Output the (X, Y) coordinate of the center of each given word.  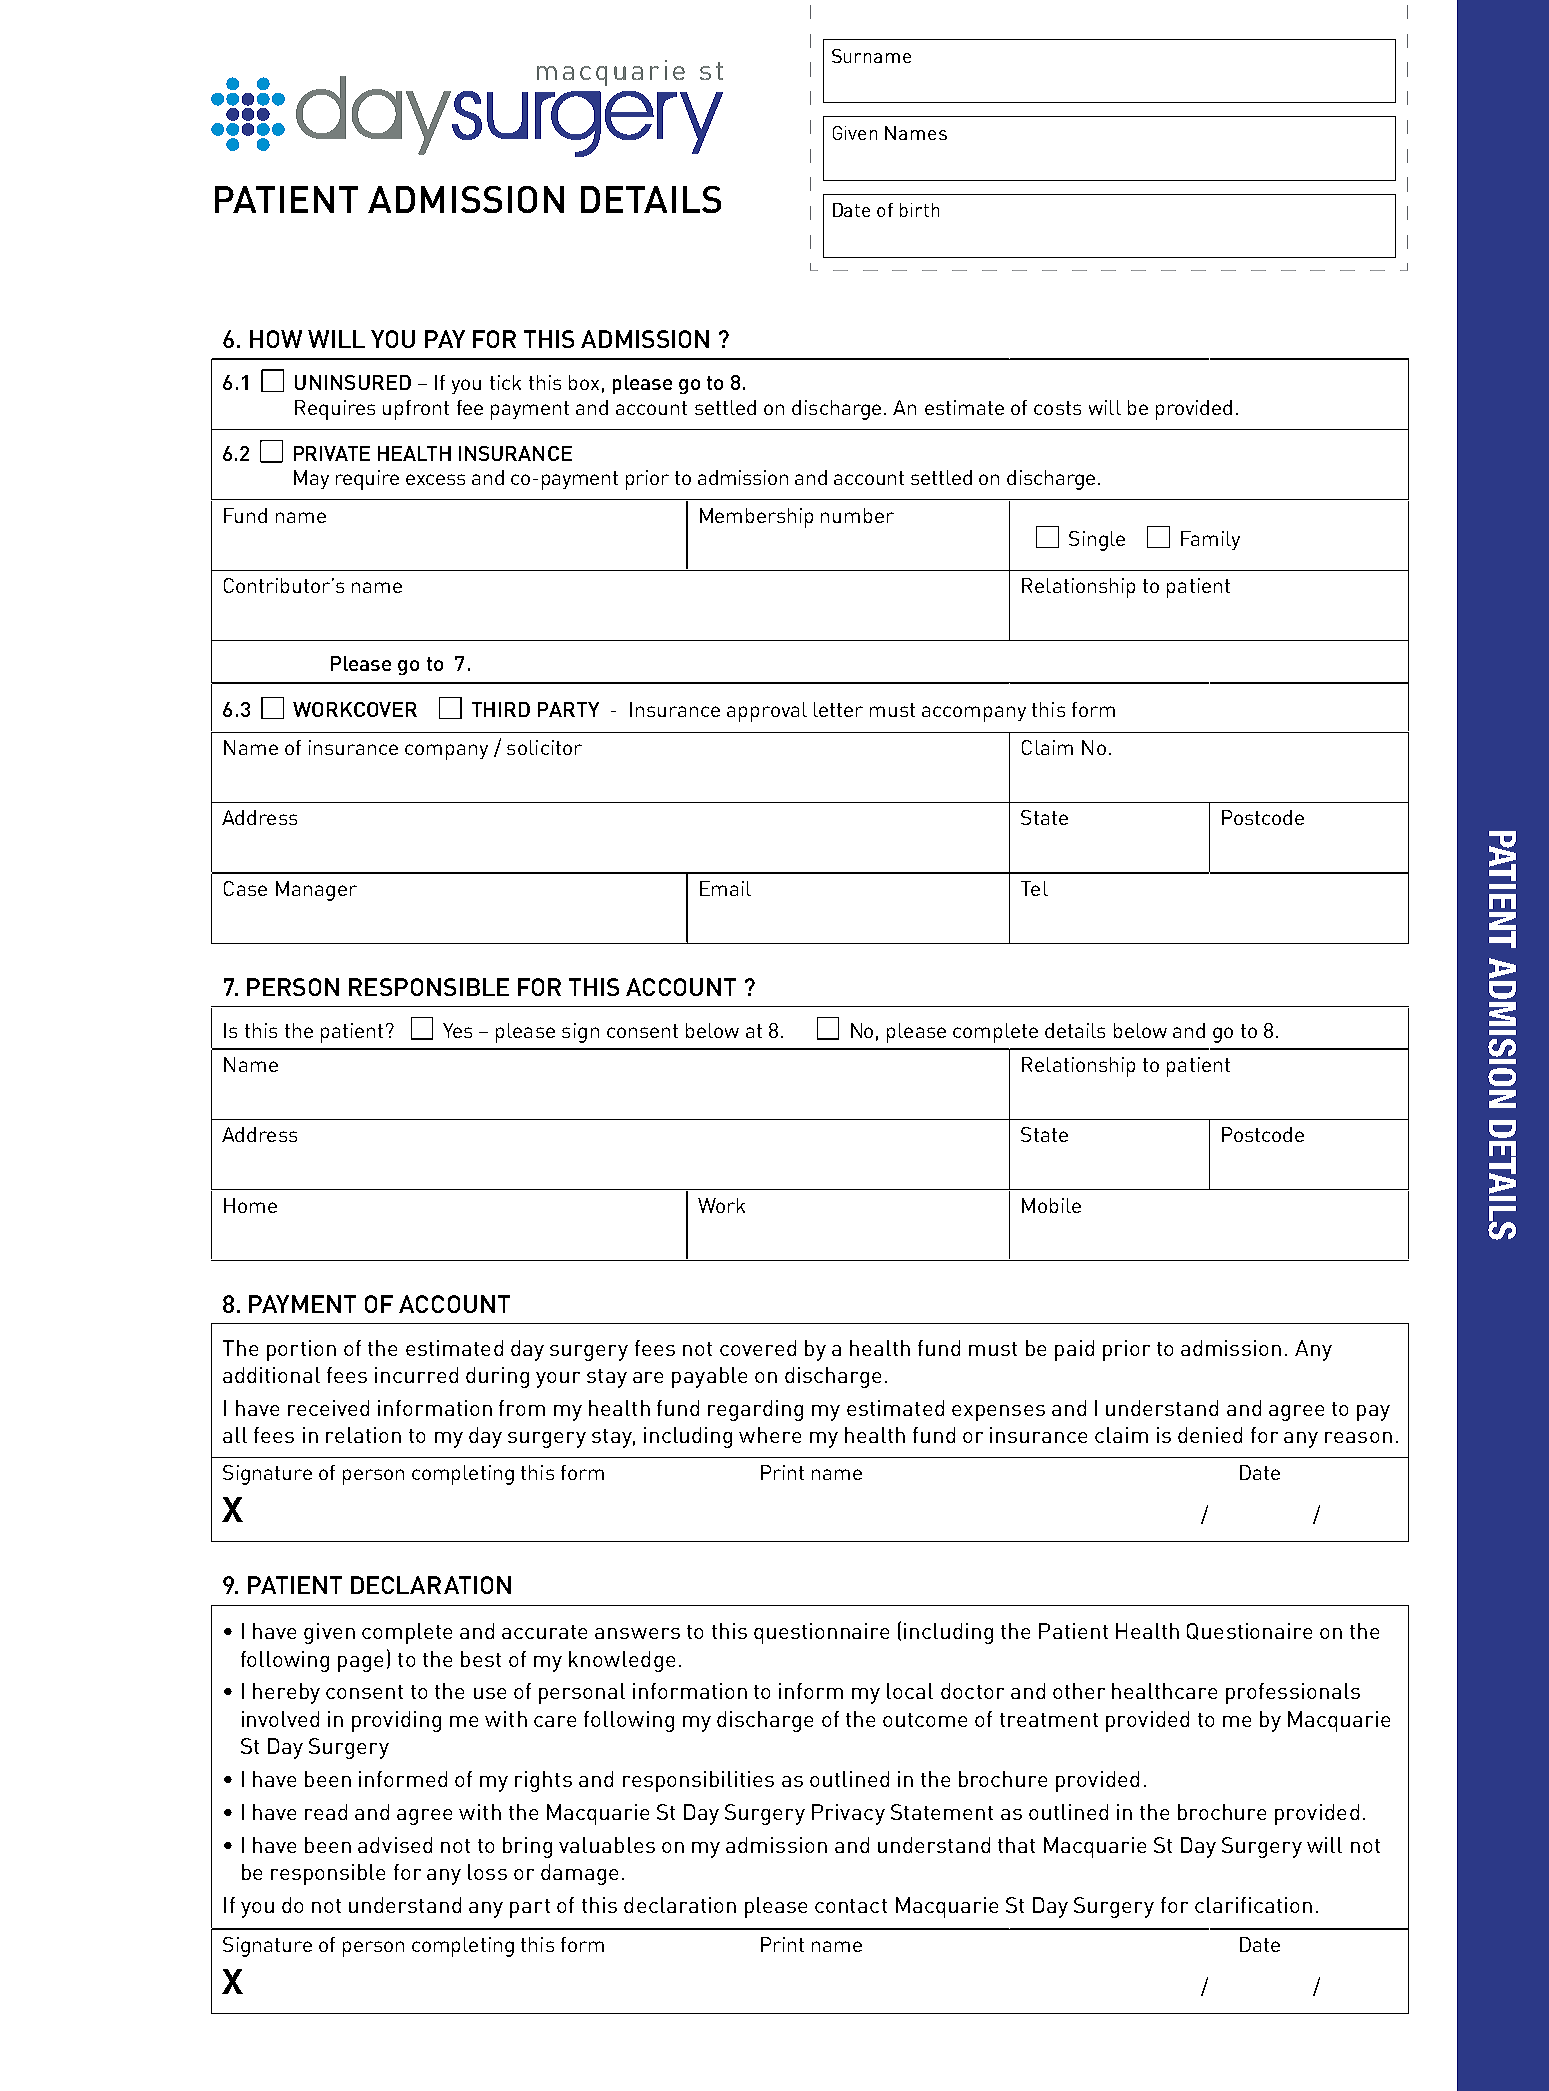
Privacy (848, 1814)
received (328, 1408)
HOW (276, 339)
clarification (1253, 1905)
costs (1057, 408)
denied (1210, 1435)
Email (725, 888)
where (770, 1435)
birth (919, 210)
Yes (457, 1030)
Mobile (1051, 1205)
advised (395, 1845)
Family (1210, 540)
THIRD (501, 709)
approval (767, 712)
